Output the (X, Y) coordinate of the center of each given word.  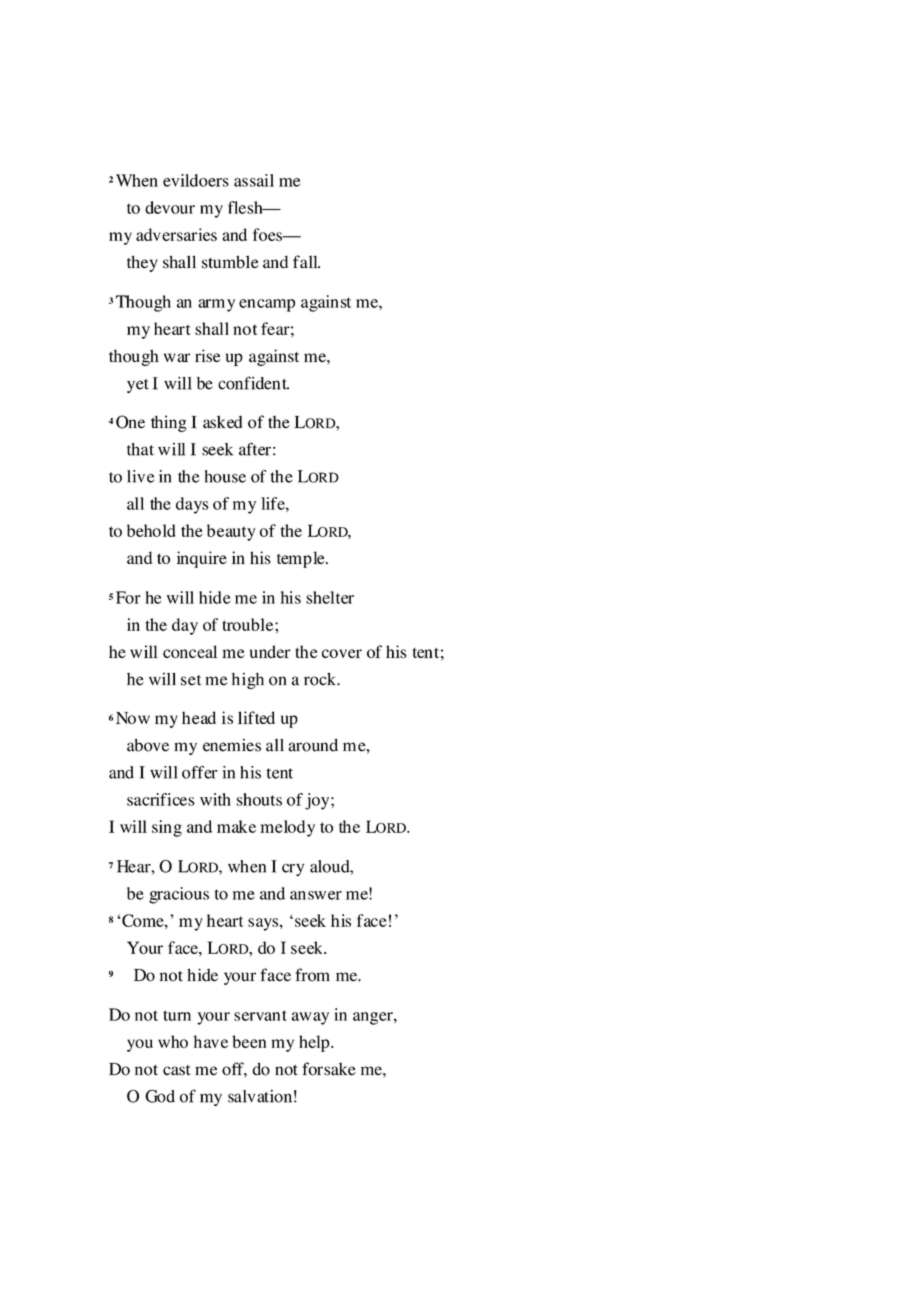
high (248, 680)
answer (316, 895)
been (249, 1041)
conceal (190, 651)
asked (222, 422)
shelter (330, 597)
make (236, 826)
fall (306, 261)
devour (170, 207)
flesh (246, 207)
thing (169, 423)
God (160, 1096)
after (255, 449)
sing (167, 828)
